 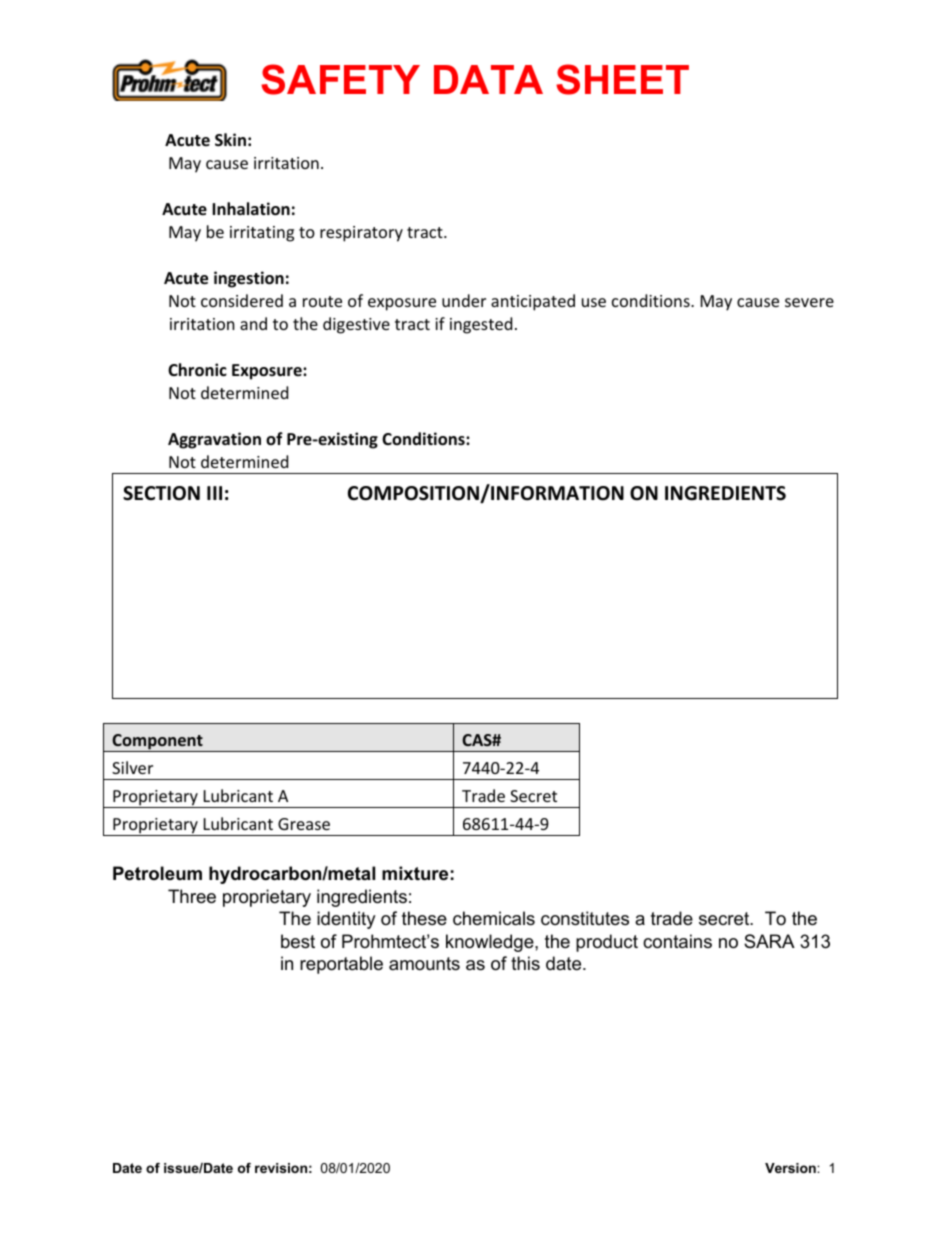 I want to click on Component, so click(x=157, y=743).
